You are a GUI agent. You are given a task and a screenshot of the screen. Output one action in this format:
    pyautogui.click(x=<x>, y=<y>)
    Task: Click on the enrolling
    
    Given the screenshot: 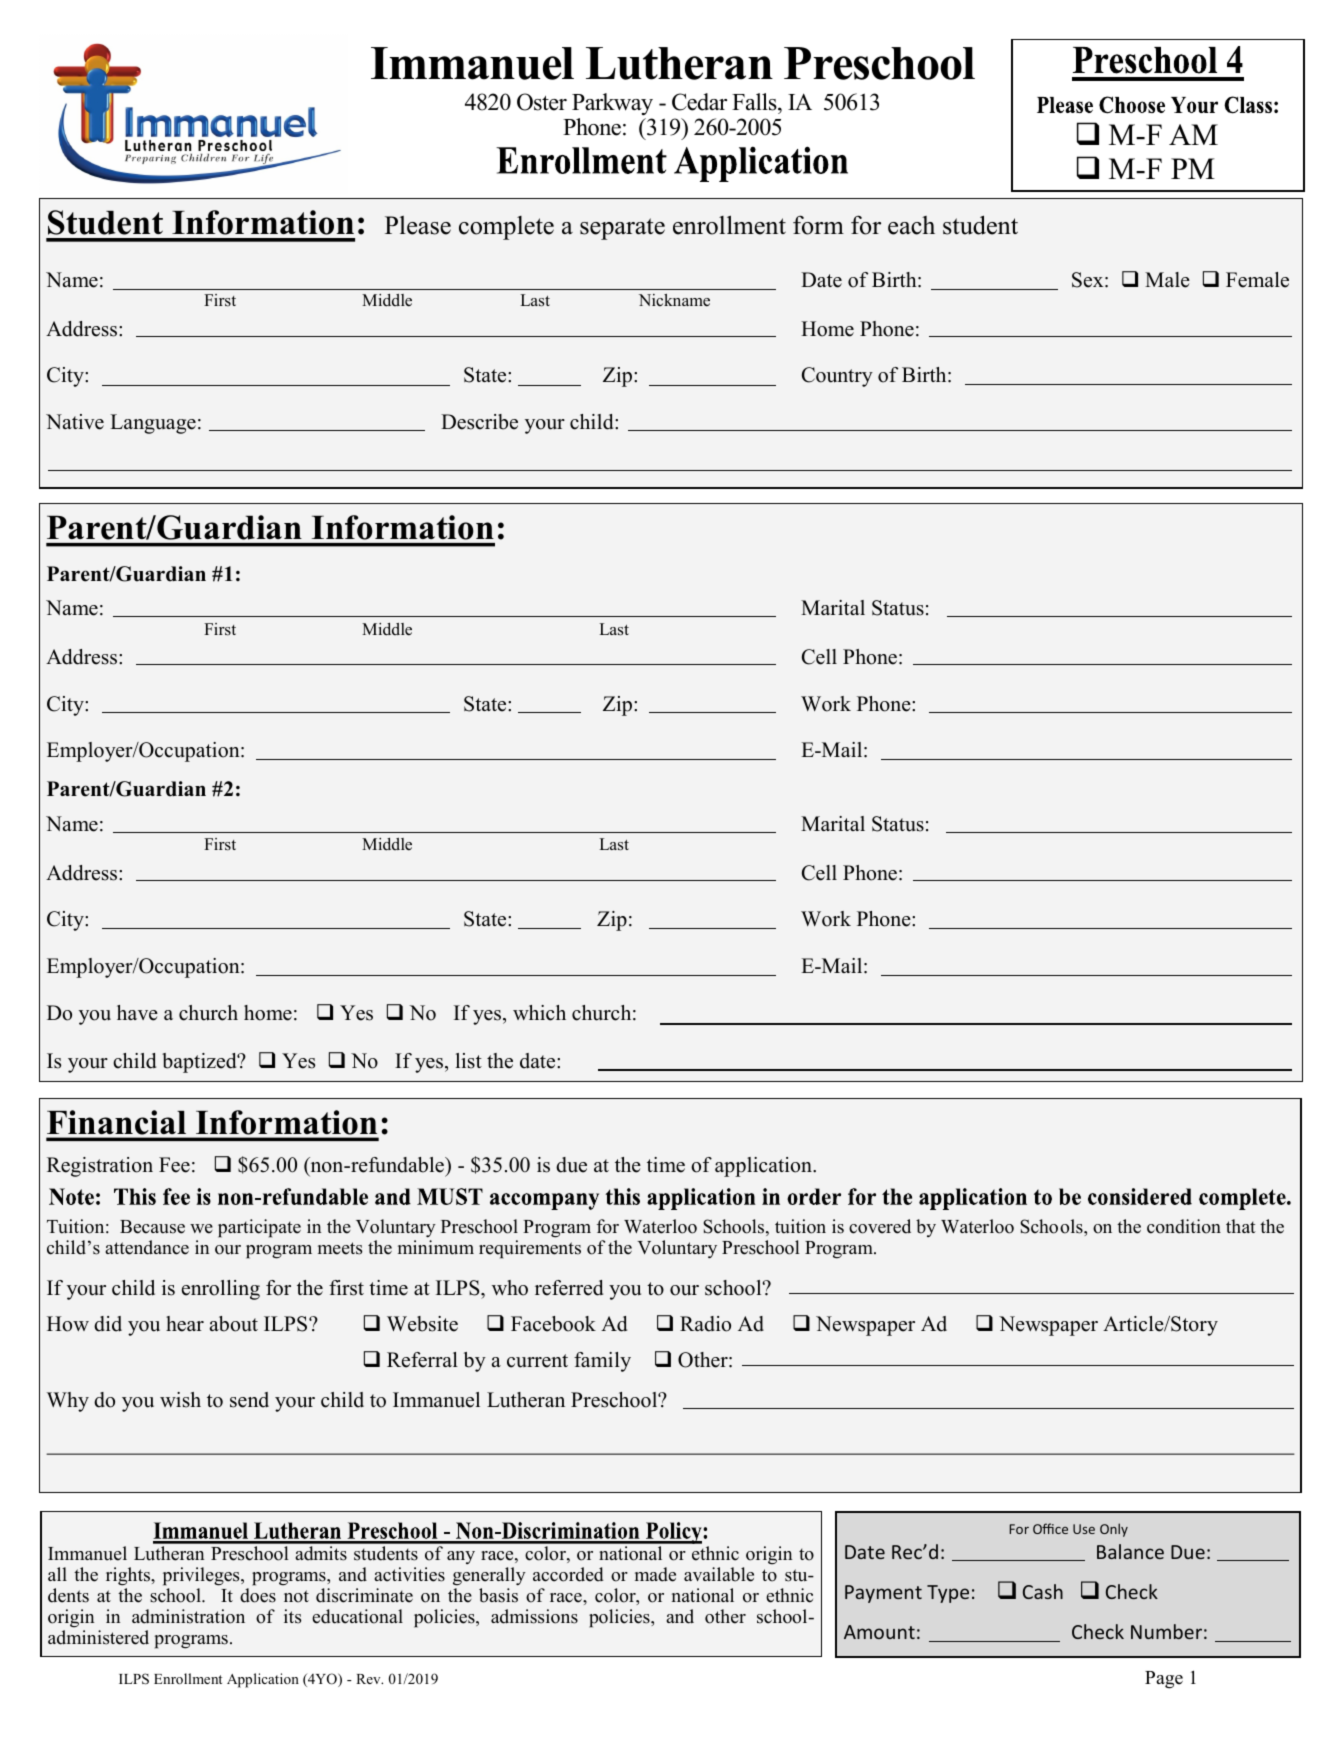 What is the action you would take?
    pyautogui.click(x=221, y=1290)
